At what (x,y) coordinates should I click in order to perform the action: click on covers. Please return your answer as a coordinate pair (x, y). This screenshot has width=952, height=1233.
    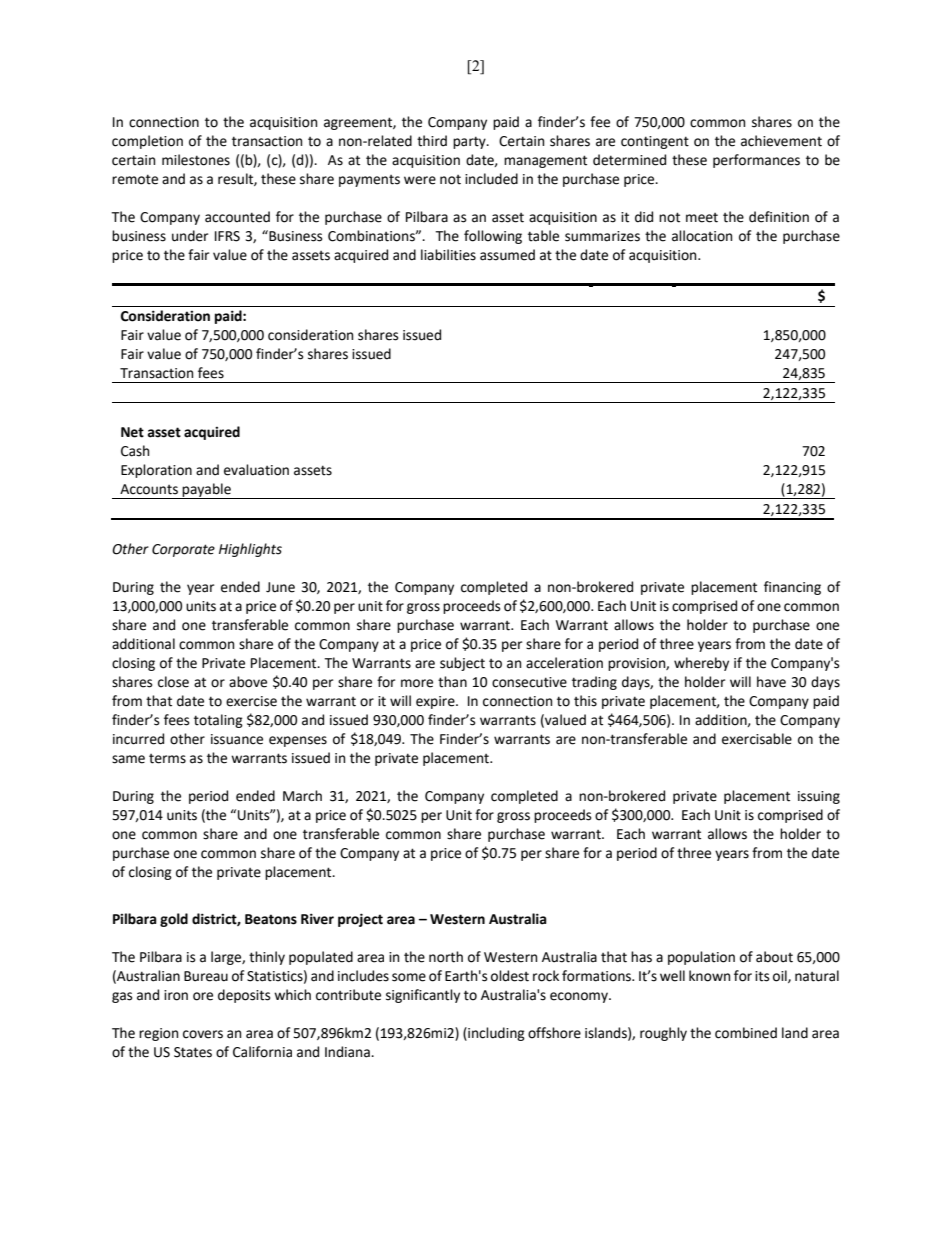
    Looking at the image, I should click on (203, 1034).
